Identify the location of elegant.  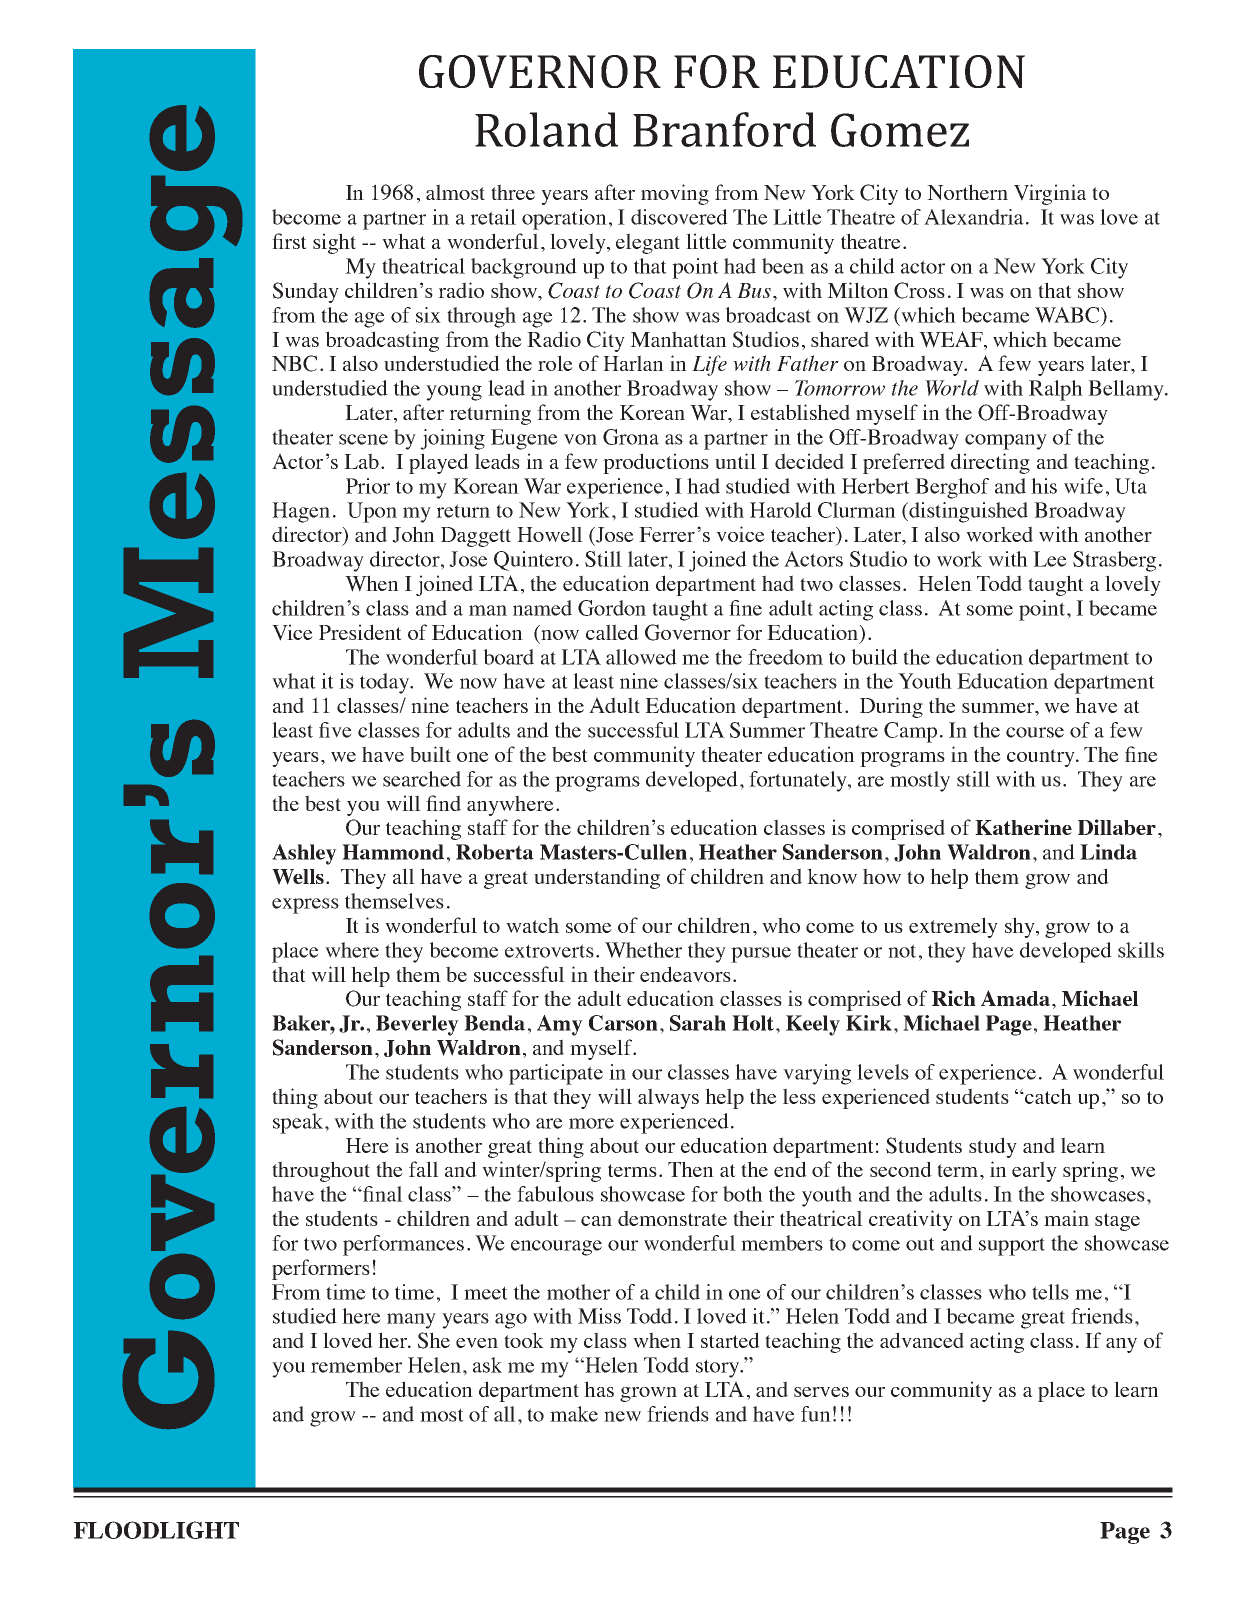
(648, 243).
